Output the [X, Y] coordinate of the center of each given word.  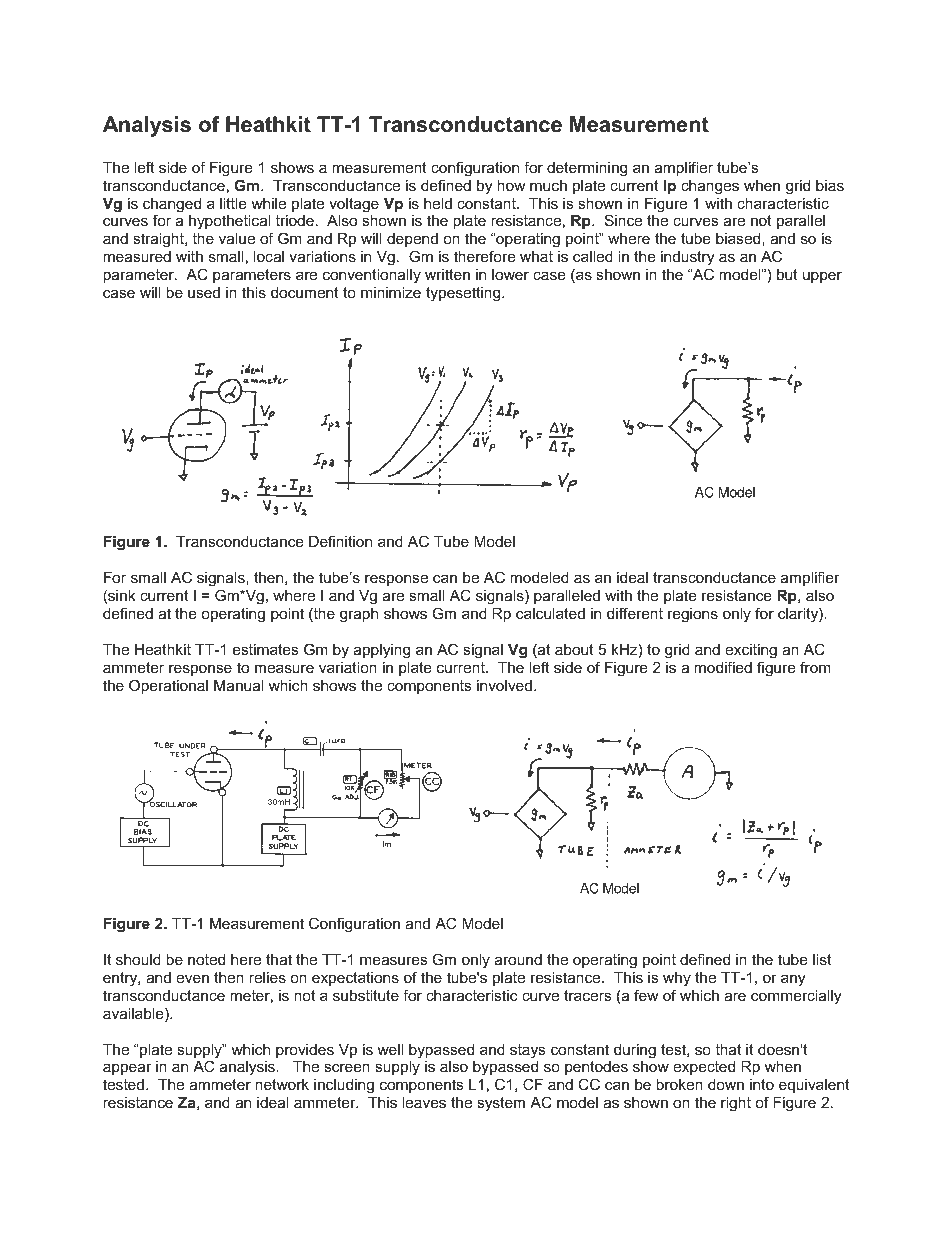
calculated [550, 613]
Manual [239, 685]
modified [723, 667]
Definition [340, 541]
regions [693, 615]
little [233, 203]
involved [504, 685]
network [282, 1084]
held [438, 203]
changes [710, 187]
